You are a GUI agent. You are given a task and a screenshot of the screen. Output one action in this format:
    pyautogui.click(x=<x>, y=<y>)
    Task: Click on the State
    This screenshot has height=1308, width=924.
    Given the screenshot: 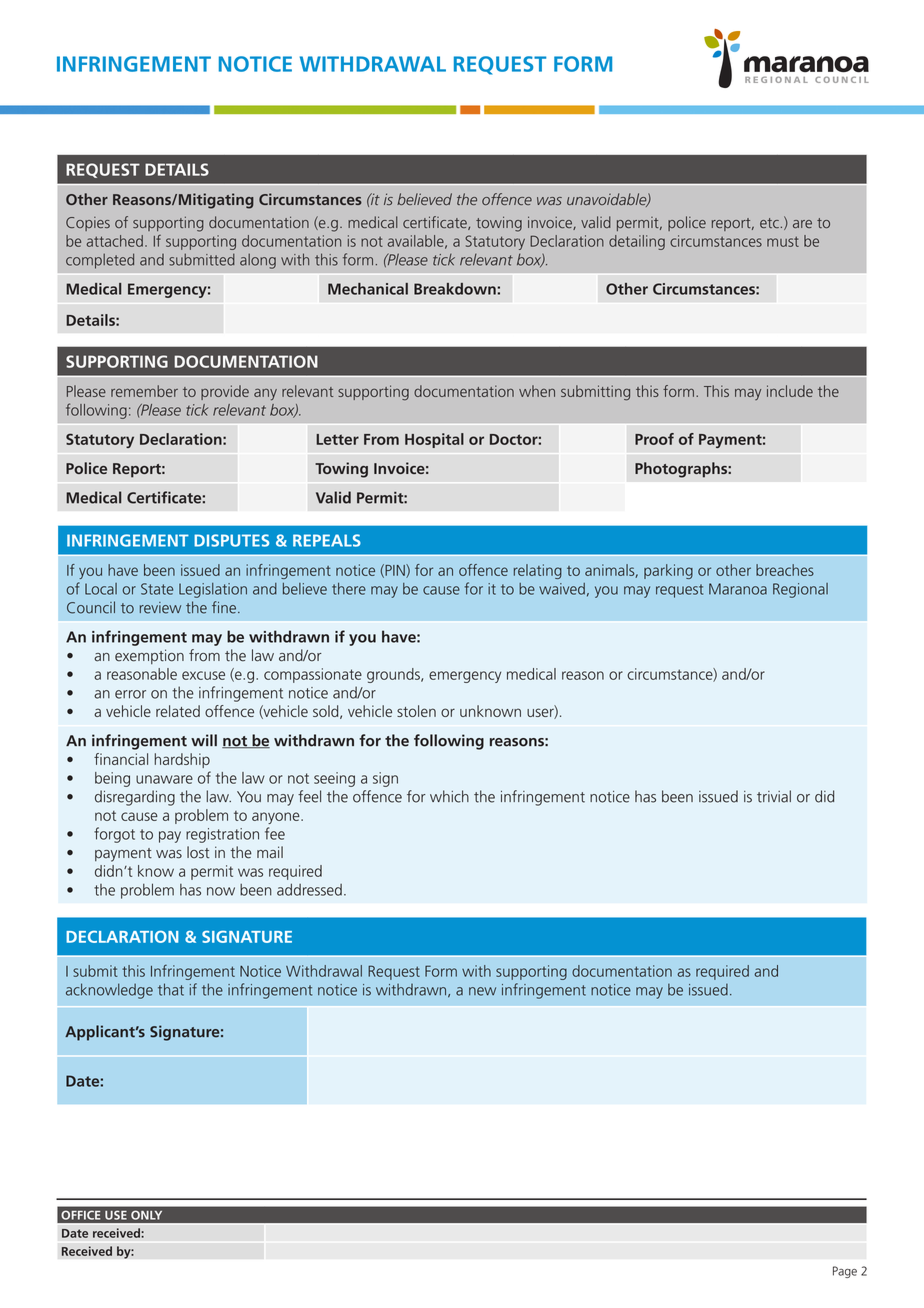 What is the action you would take?
    pyautogui.click(x=157, y=589)
